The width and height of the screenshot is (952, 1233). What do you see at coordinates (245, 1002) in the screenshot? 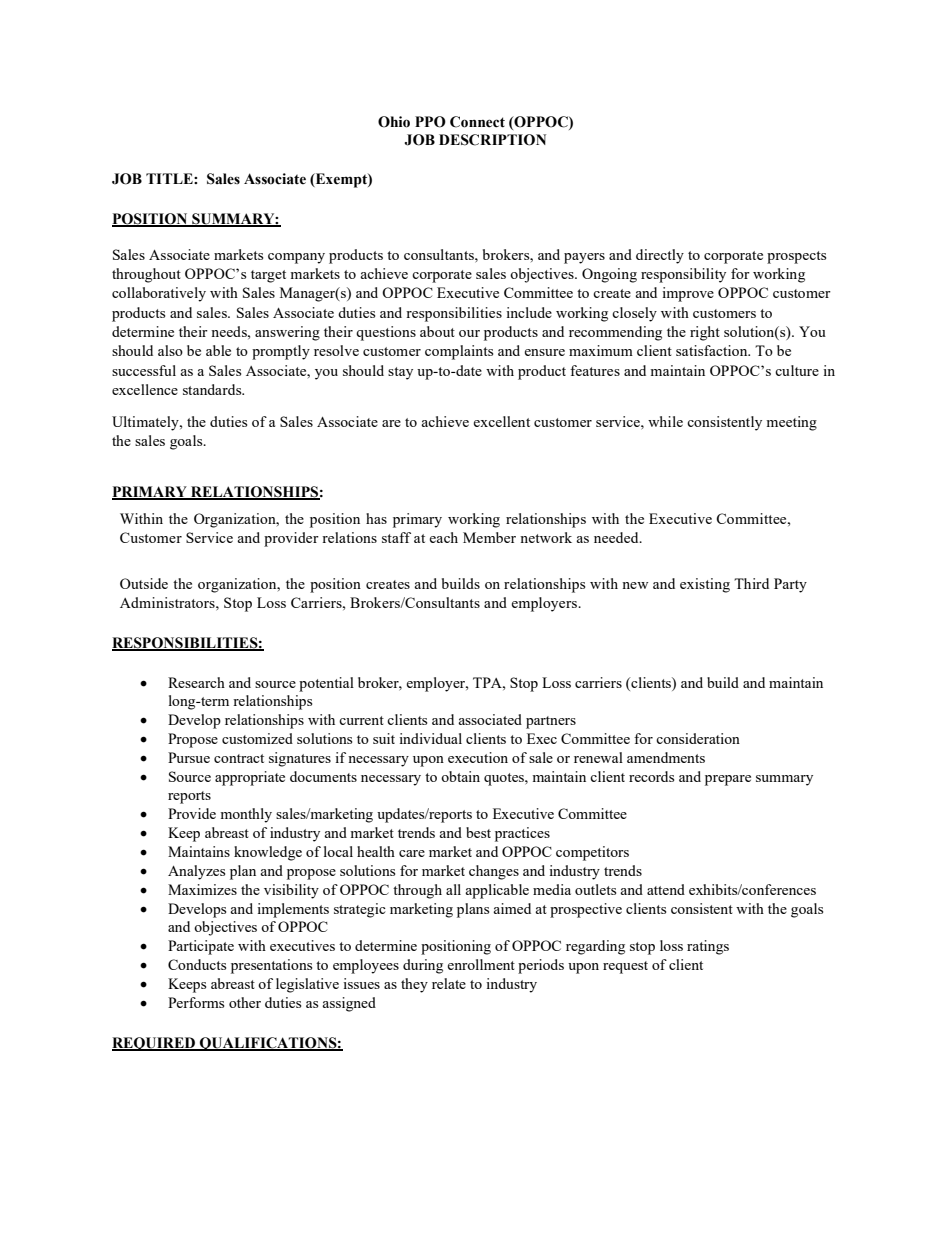
I see `other` at bounding box center [245, 1002].
